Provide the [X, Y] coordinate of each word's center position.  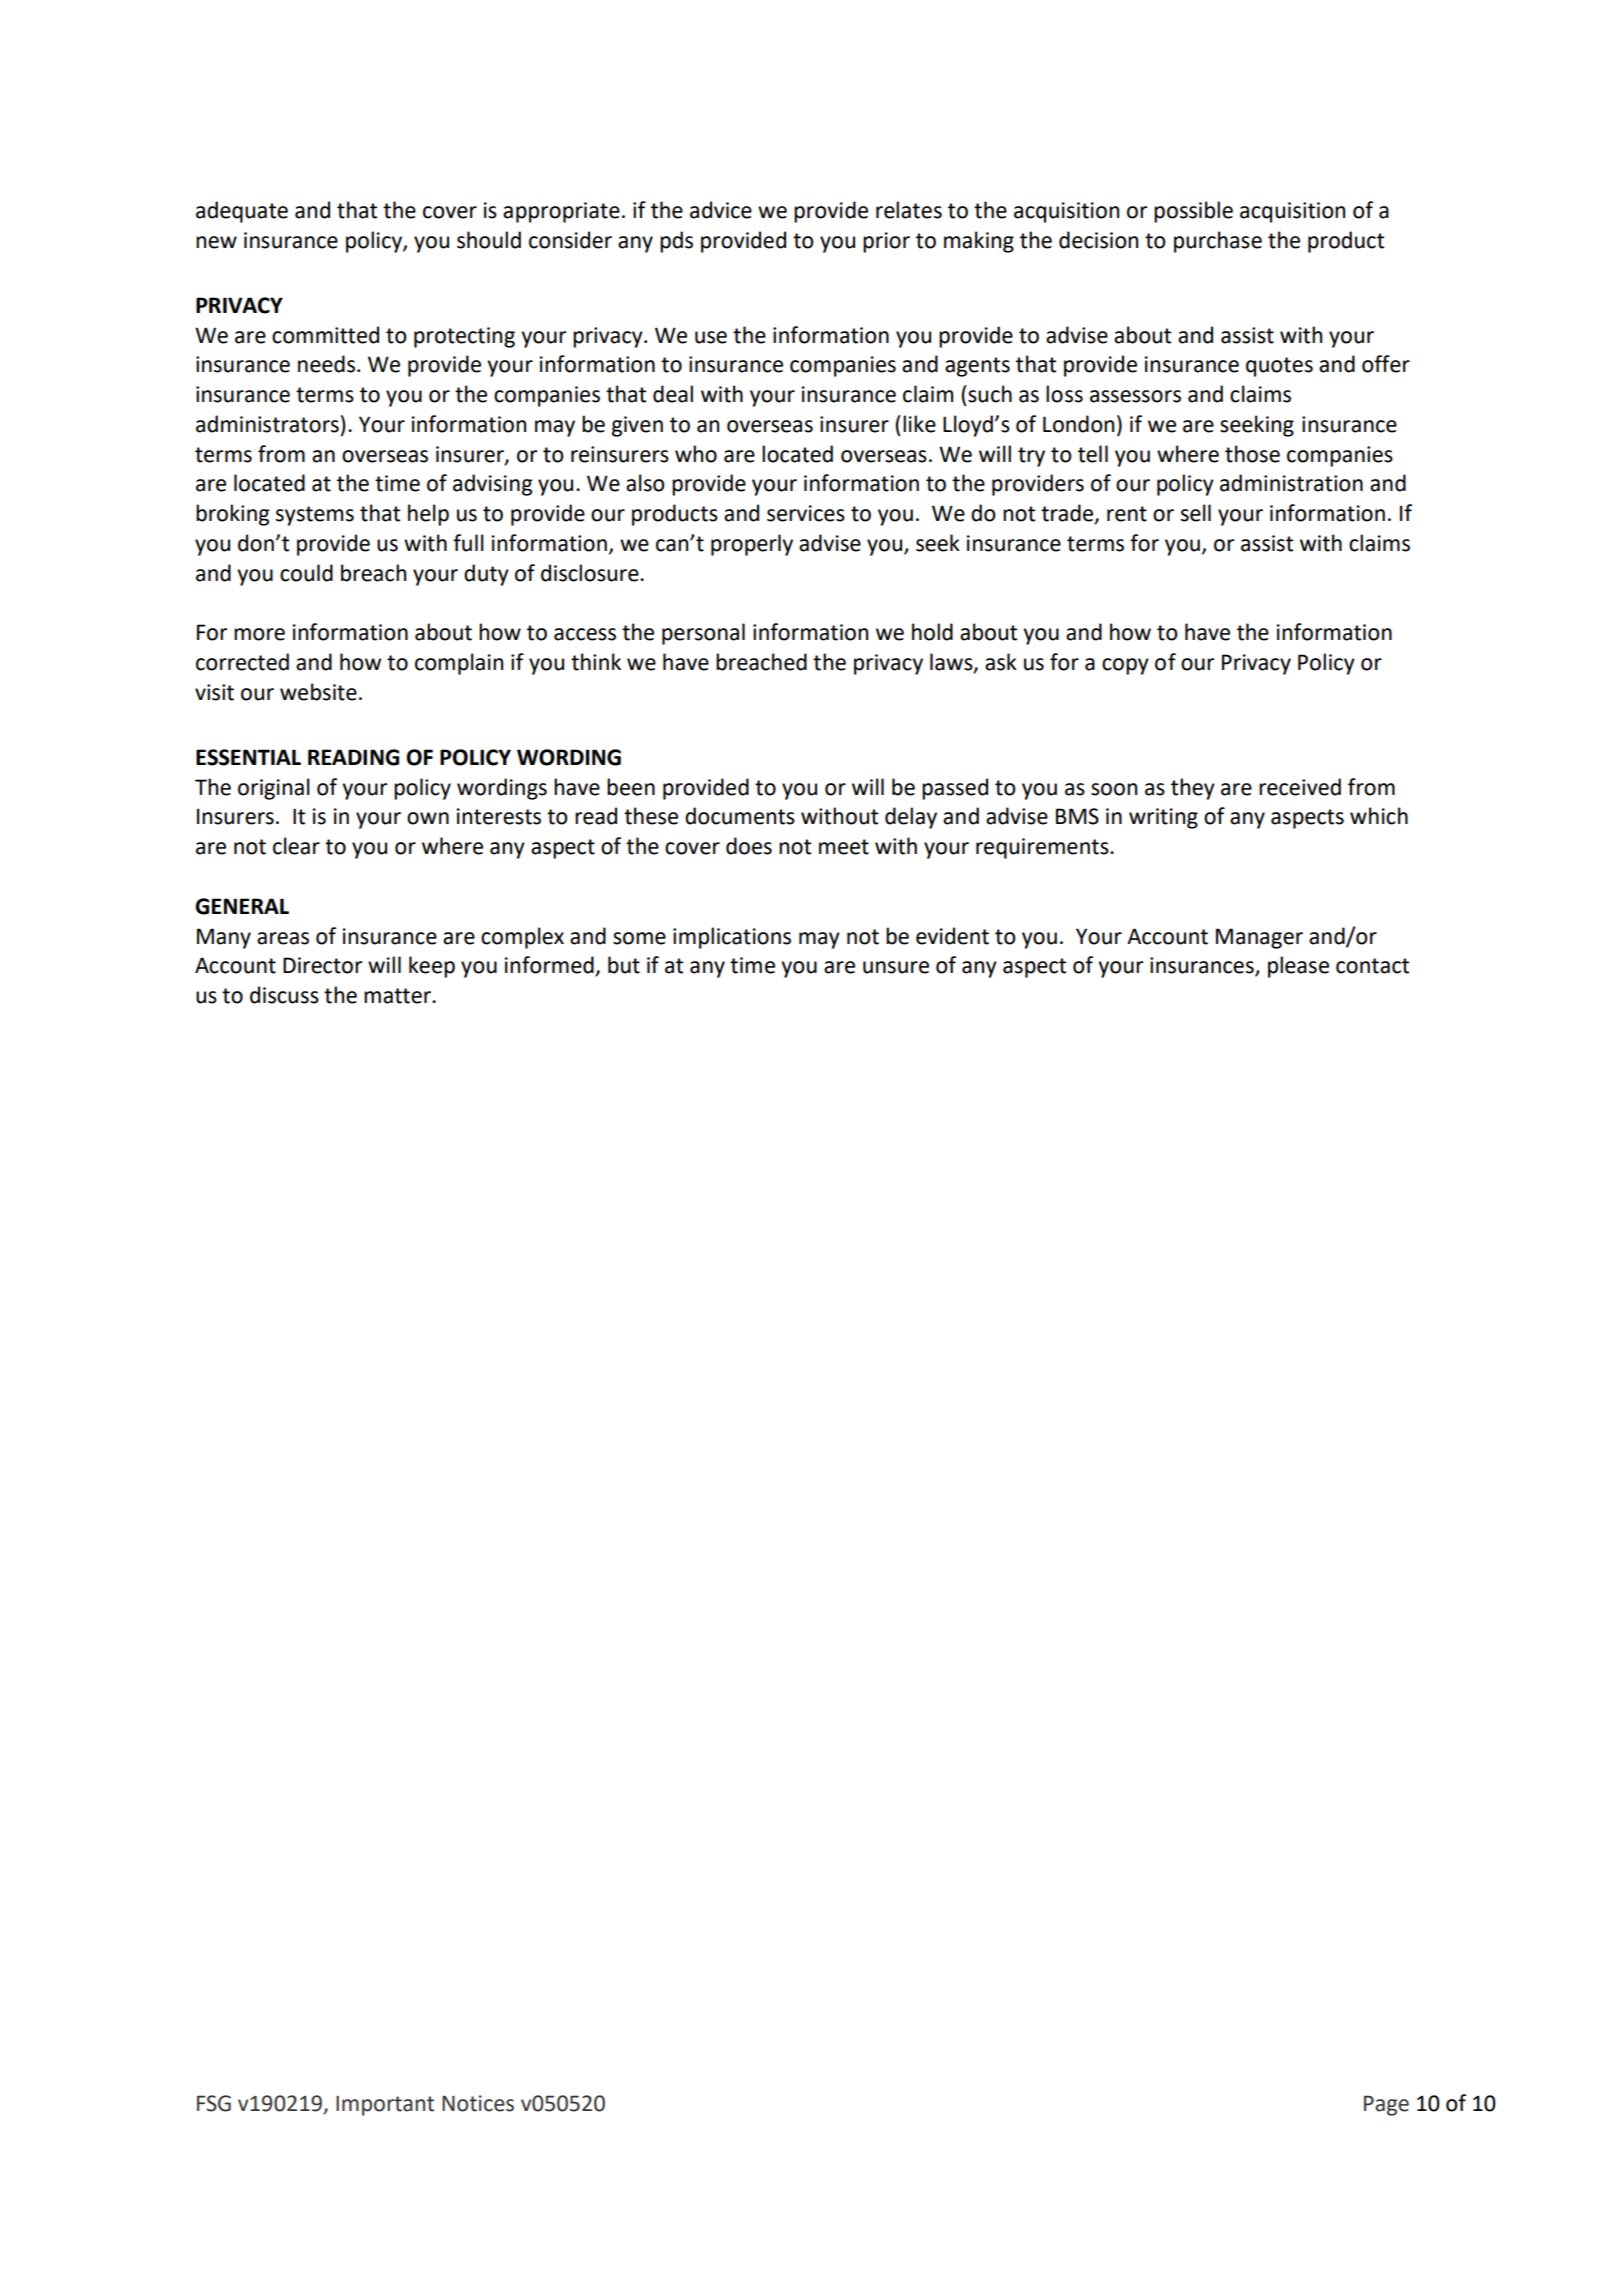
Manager [1259, 938]
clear [296, 846]
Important [385, 2106]
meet [844, 847]
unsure [896, 967]
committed [325, 335]
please [1298, 967]
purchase [1218, 242]
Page [1386, 2105]
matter [398, 996]
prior [886, 242]
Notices [478, 2103]
